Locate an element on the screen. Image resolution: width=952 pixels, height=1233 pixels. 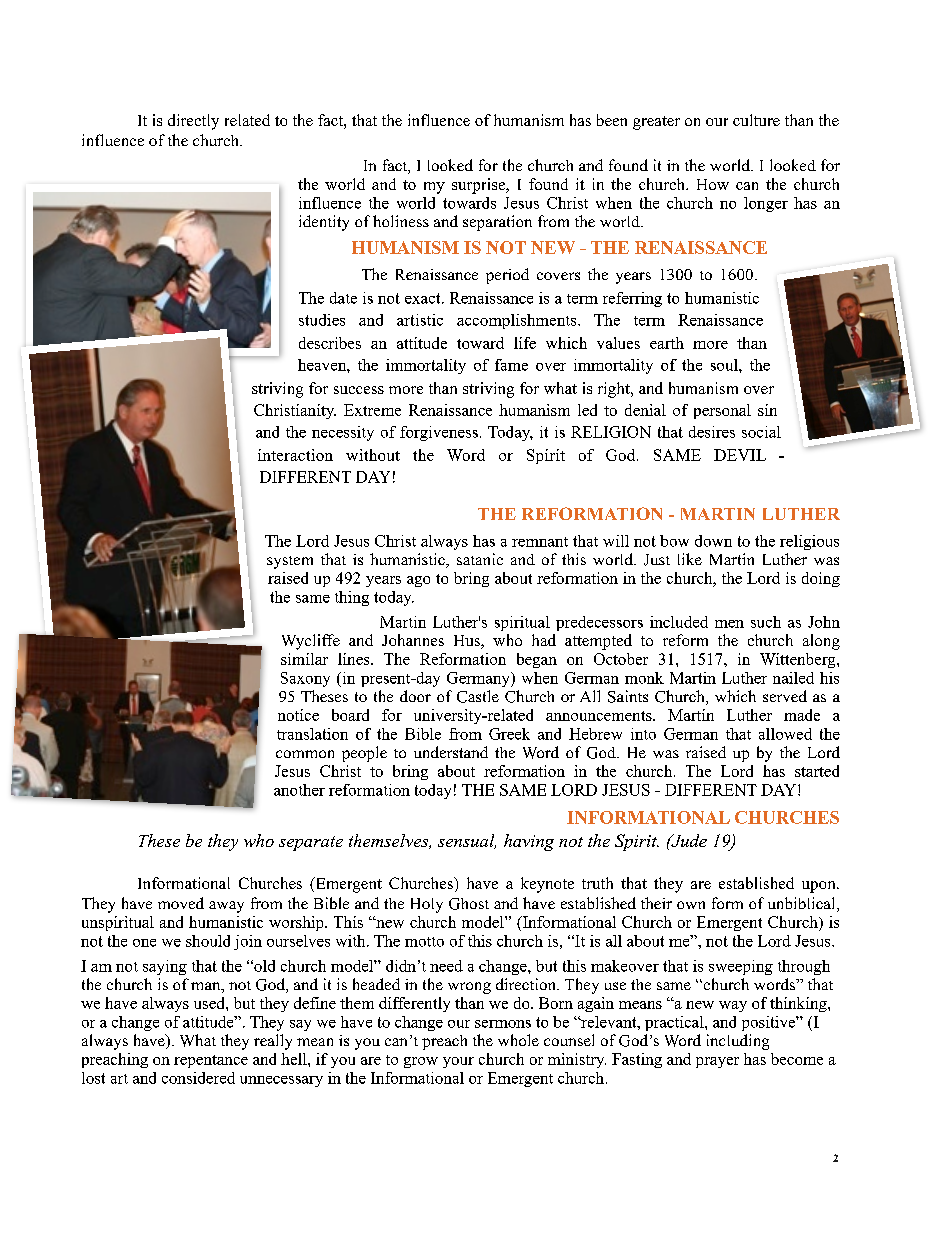
directly is located at coordinates (193, 122).
